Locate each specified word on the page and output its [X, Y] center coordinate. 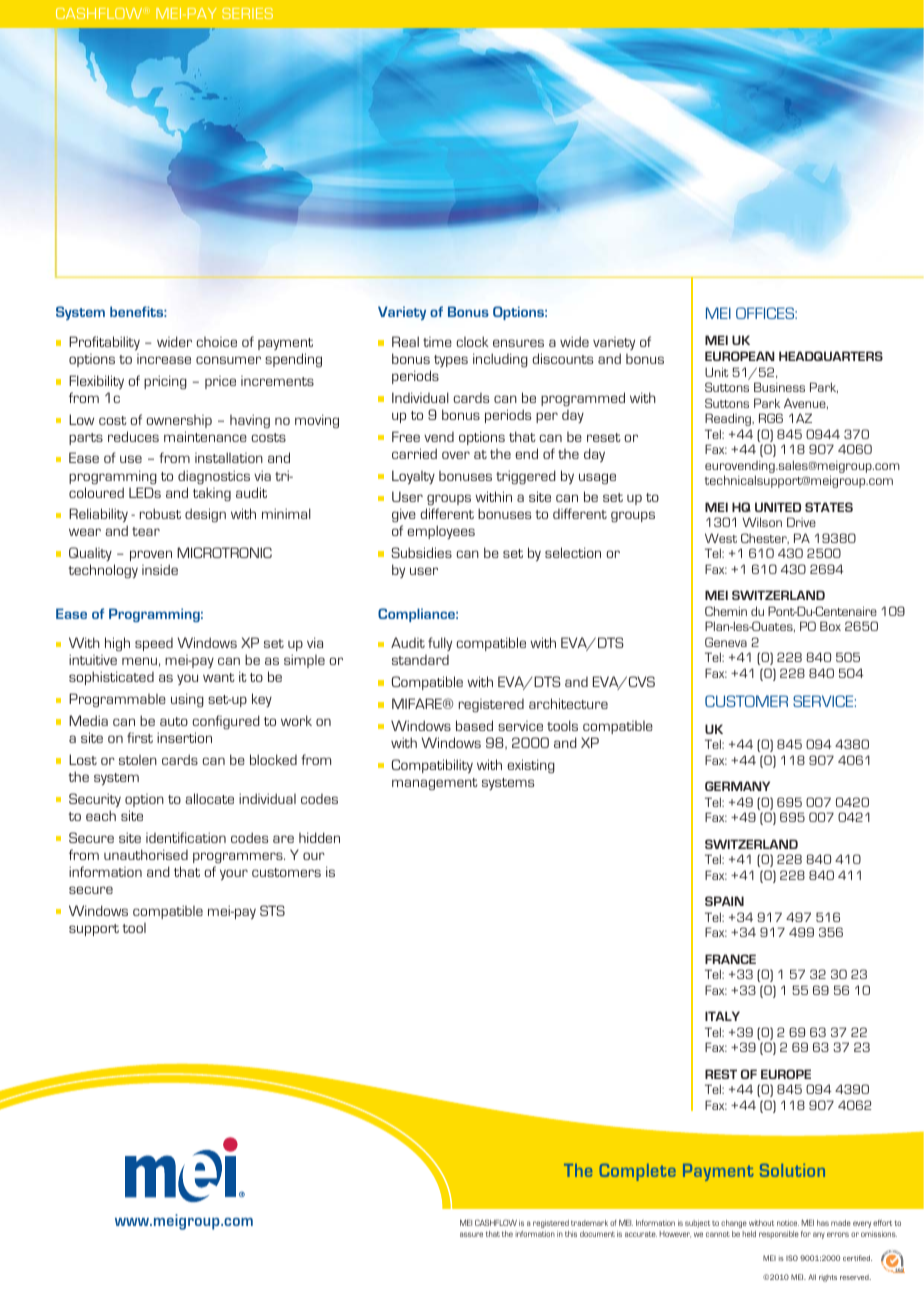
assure [471, 1234]
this [571, 1234]
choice [216, 342]
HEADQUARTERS [831, 356]
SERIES [247, 13]
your [234, 875]
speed [154, 644]
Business [779, 387]
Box [830, 626]
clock [472, 341]
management [435, 784]
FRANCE [730, 959]
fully [440, 644]
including [500, 360]
